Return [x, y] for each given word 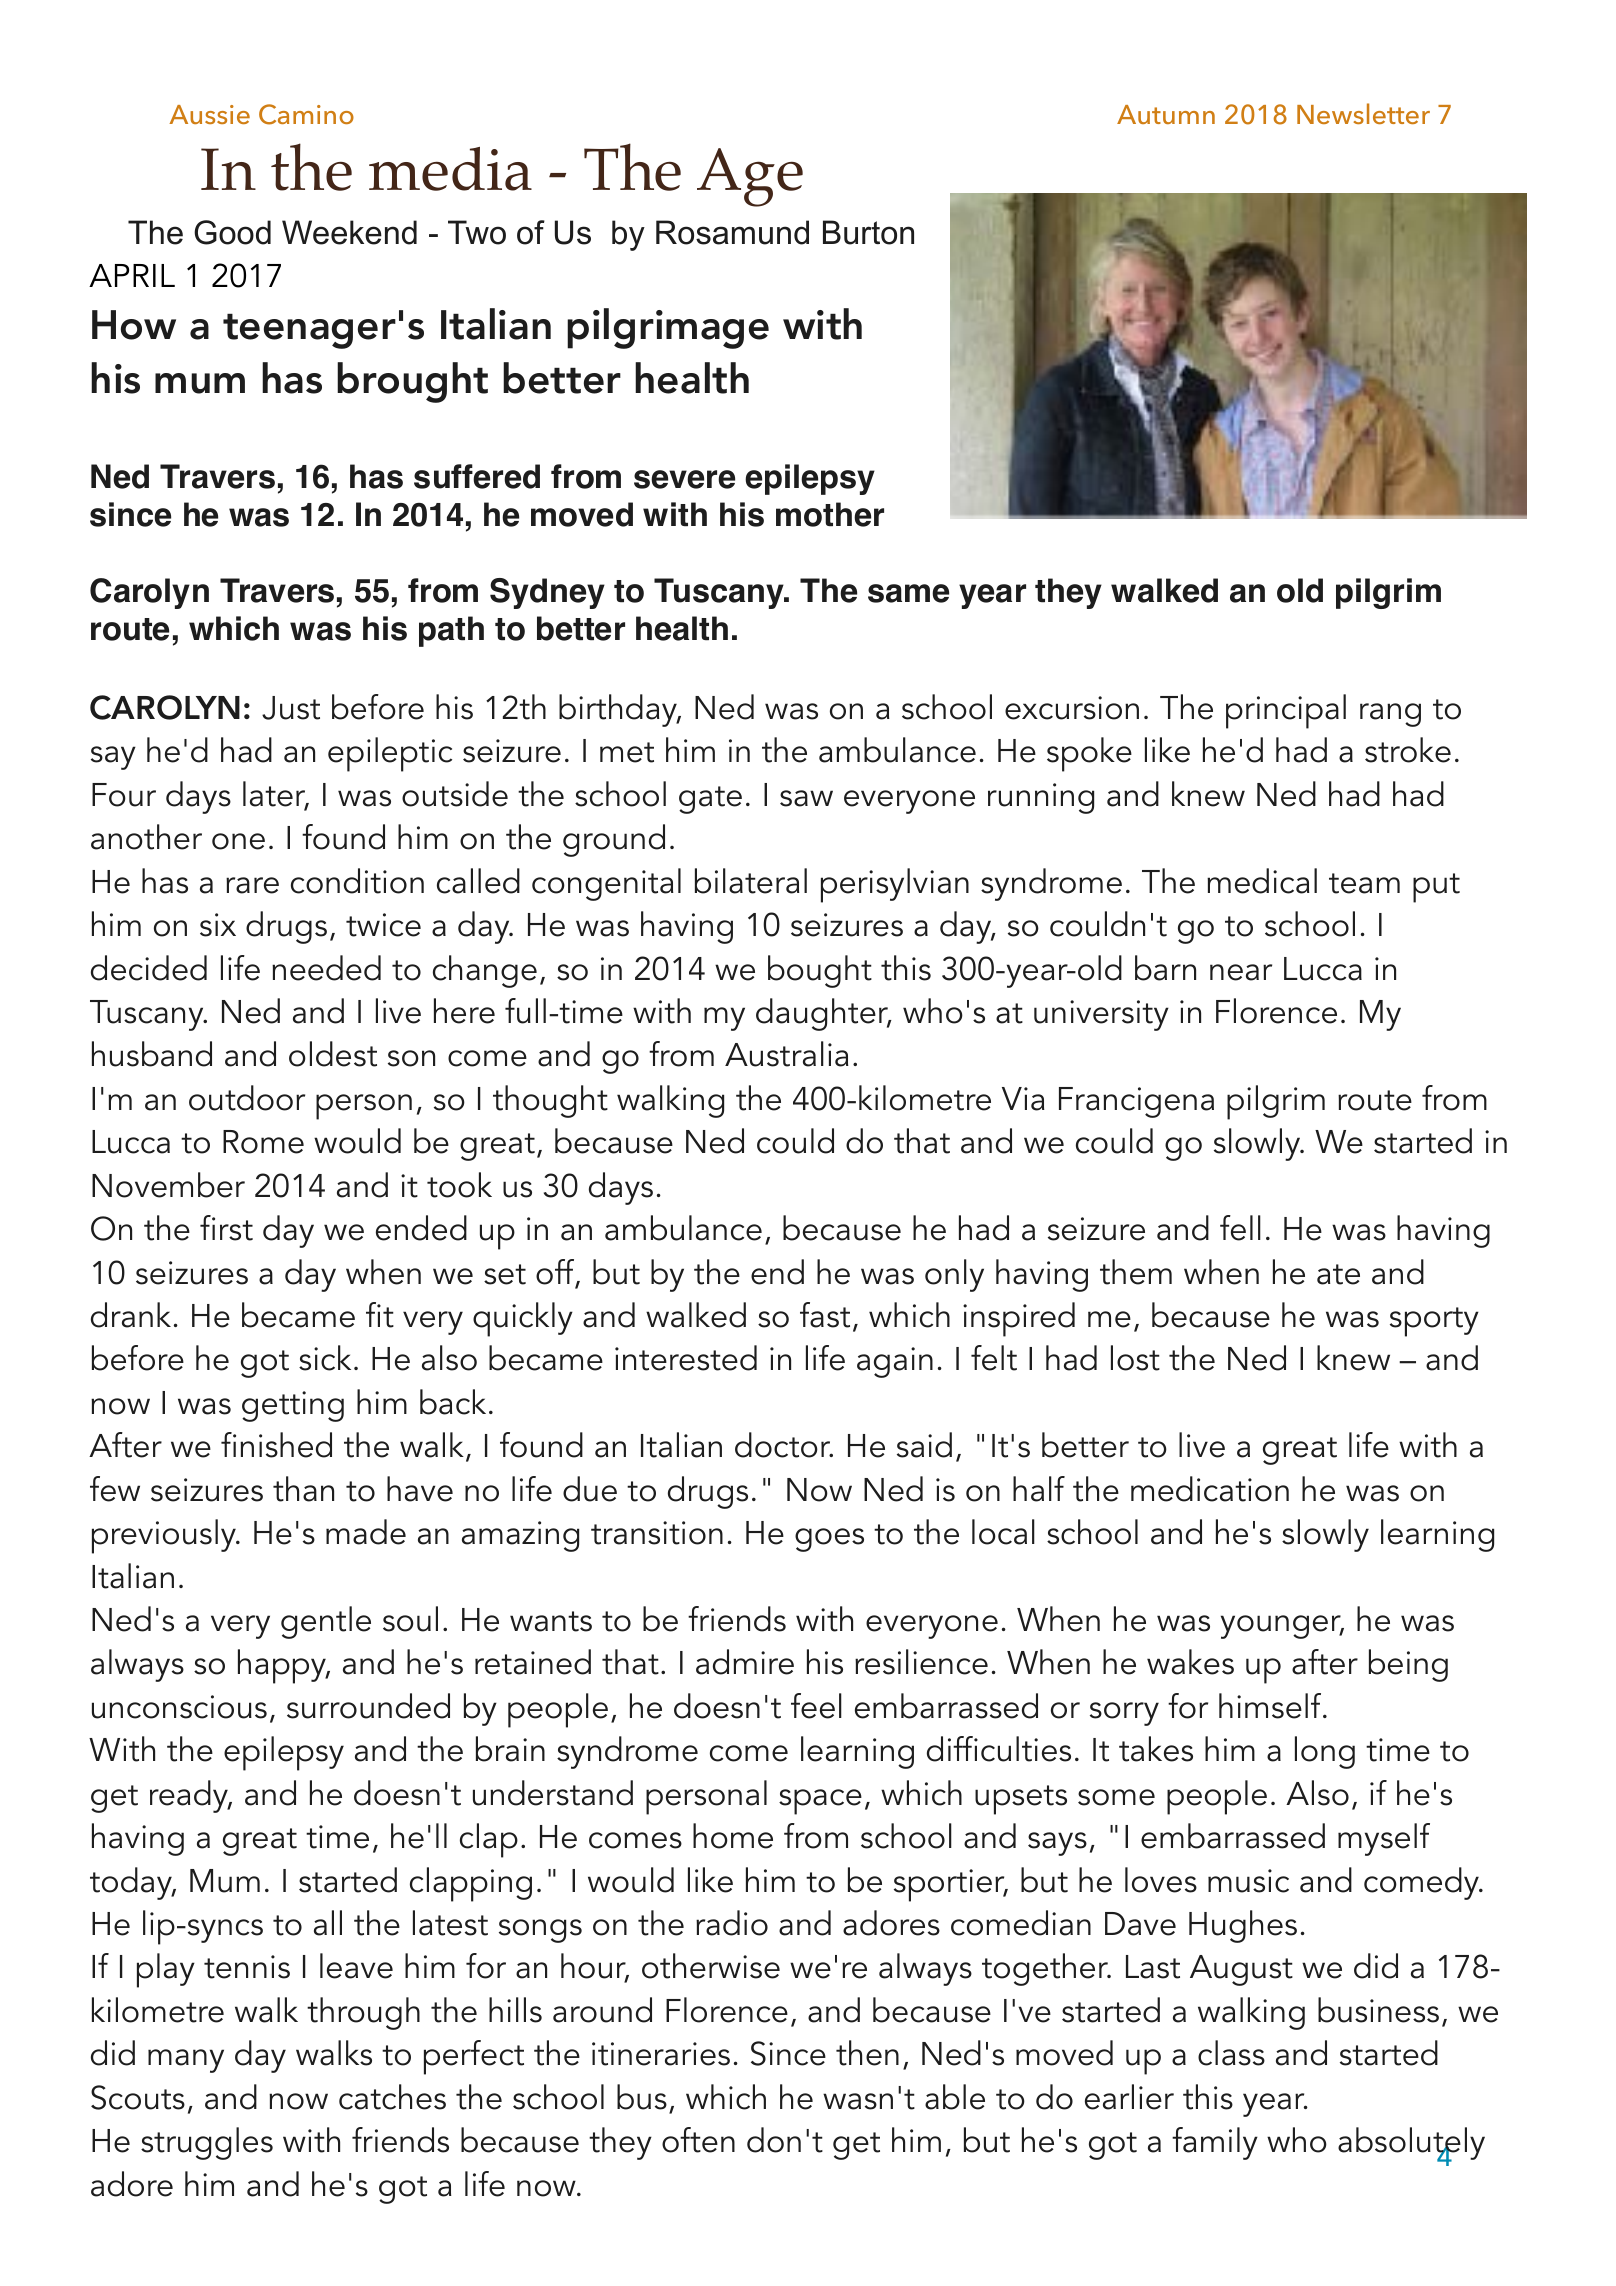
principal [1286, 711]
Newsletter [1363, 113]
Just [291, 708]
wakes [1190, 1662]
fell [1240, 1228]
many [186, 2061]
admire [745, 1662]
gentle [326, 1622]
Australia [787, 1054]
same [908, 593]
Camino [306, 114]
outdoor [247, 1098]
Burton [868, 232]
